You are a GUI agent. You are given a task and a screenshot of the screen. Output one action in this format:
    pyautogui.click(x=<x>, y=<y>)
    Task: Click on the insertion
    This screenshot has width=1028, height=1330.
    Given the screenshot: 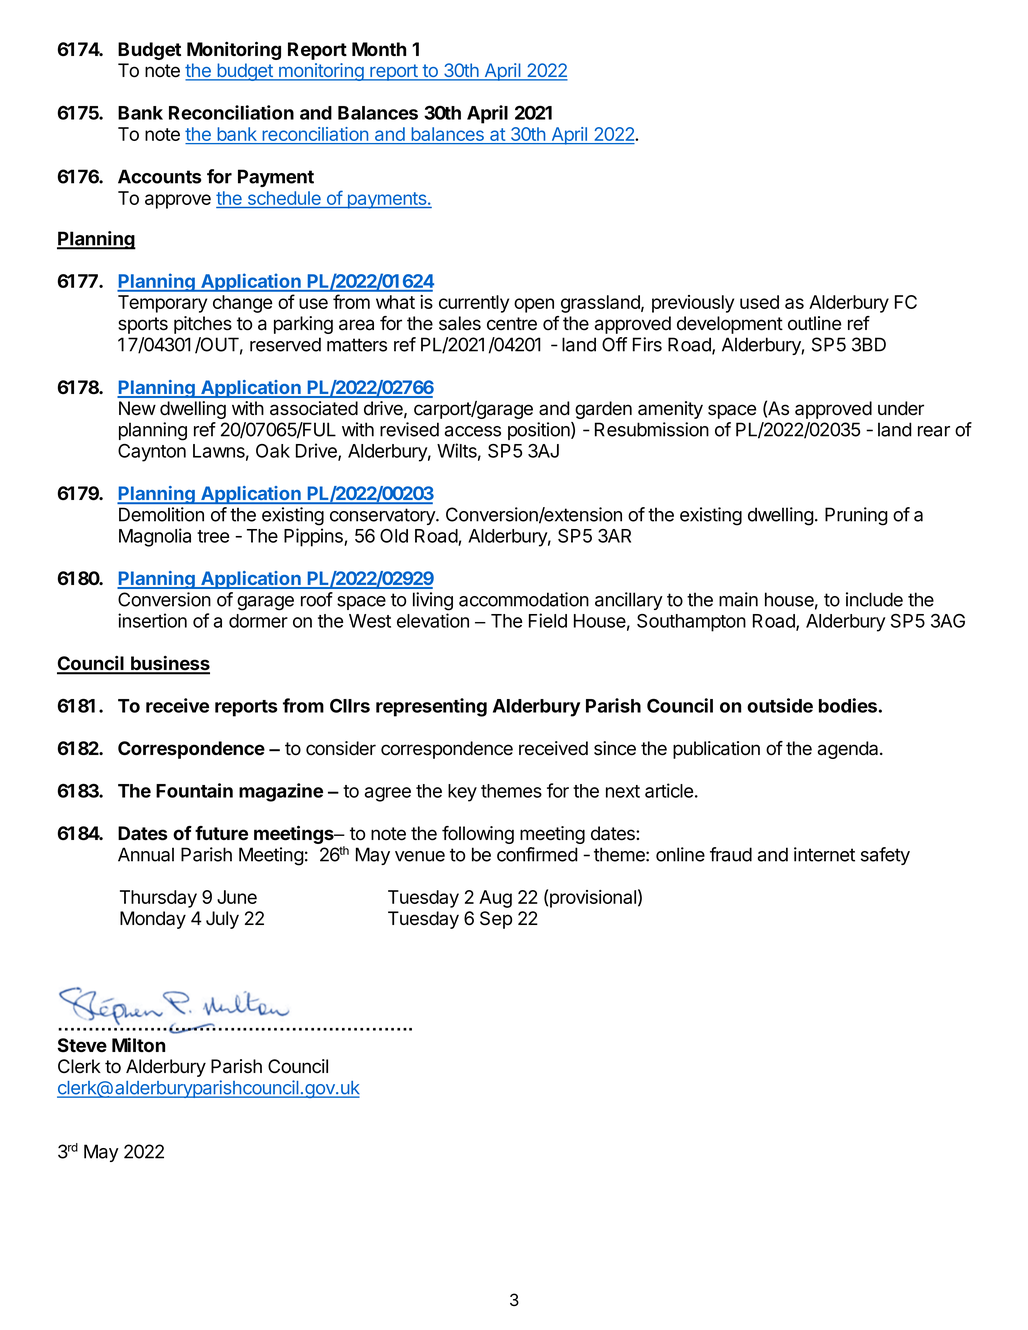 What is the action you would take?
    pyautogui.click(x=152, y=620)
